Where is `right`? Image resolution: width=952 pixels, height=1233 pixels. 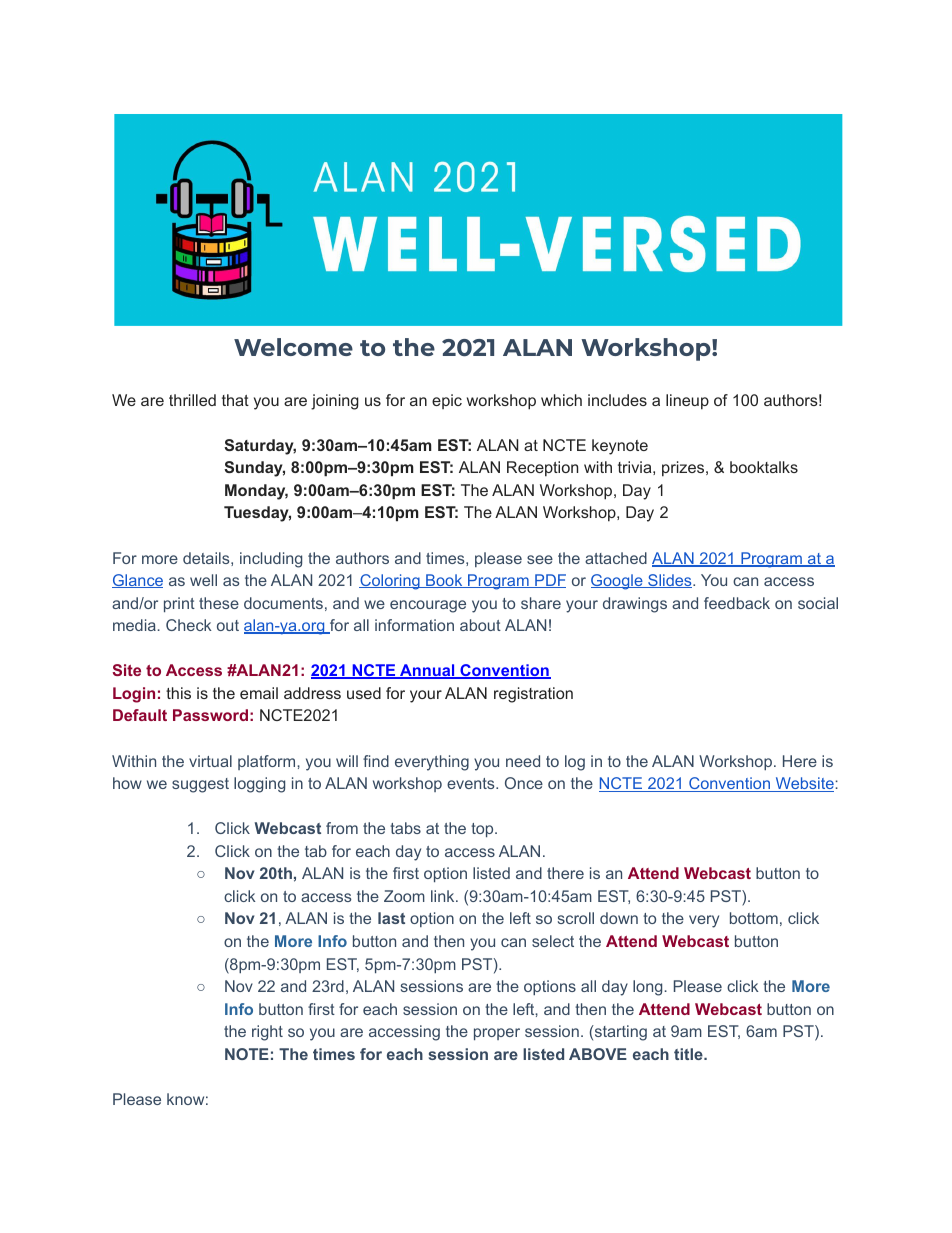
right is located at coordinates (267, 1033).
